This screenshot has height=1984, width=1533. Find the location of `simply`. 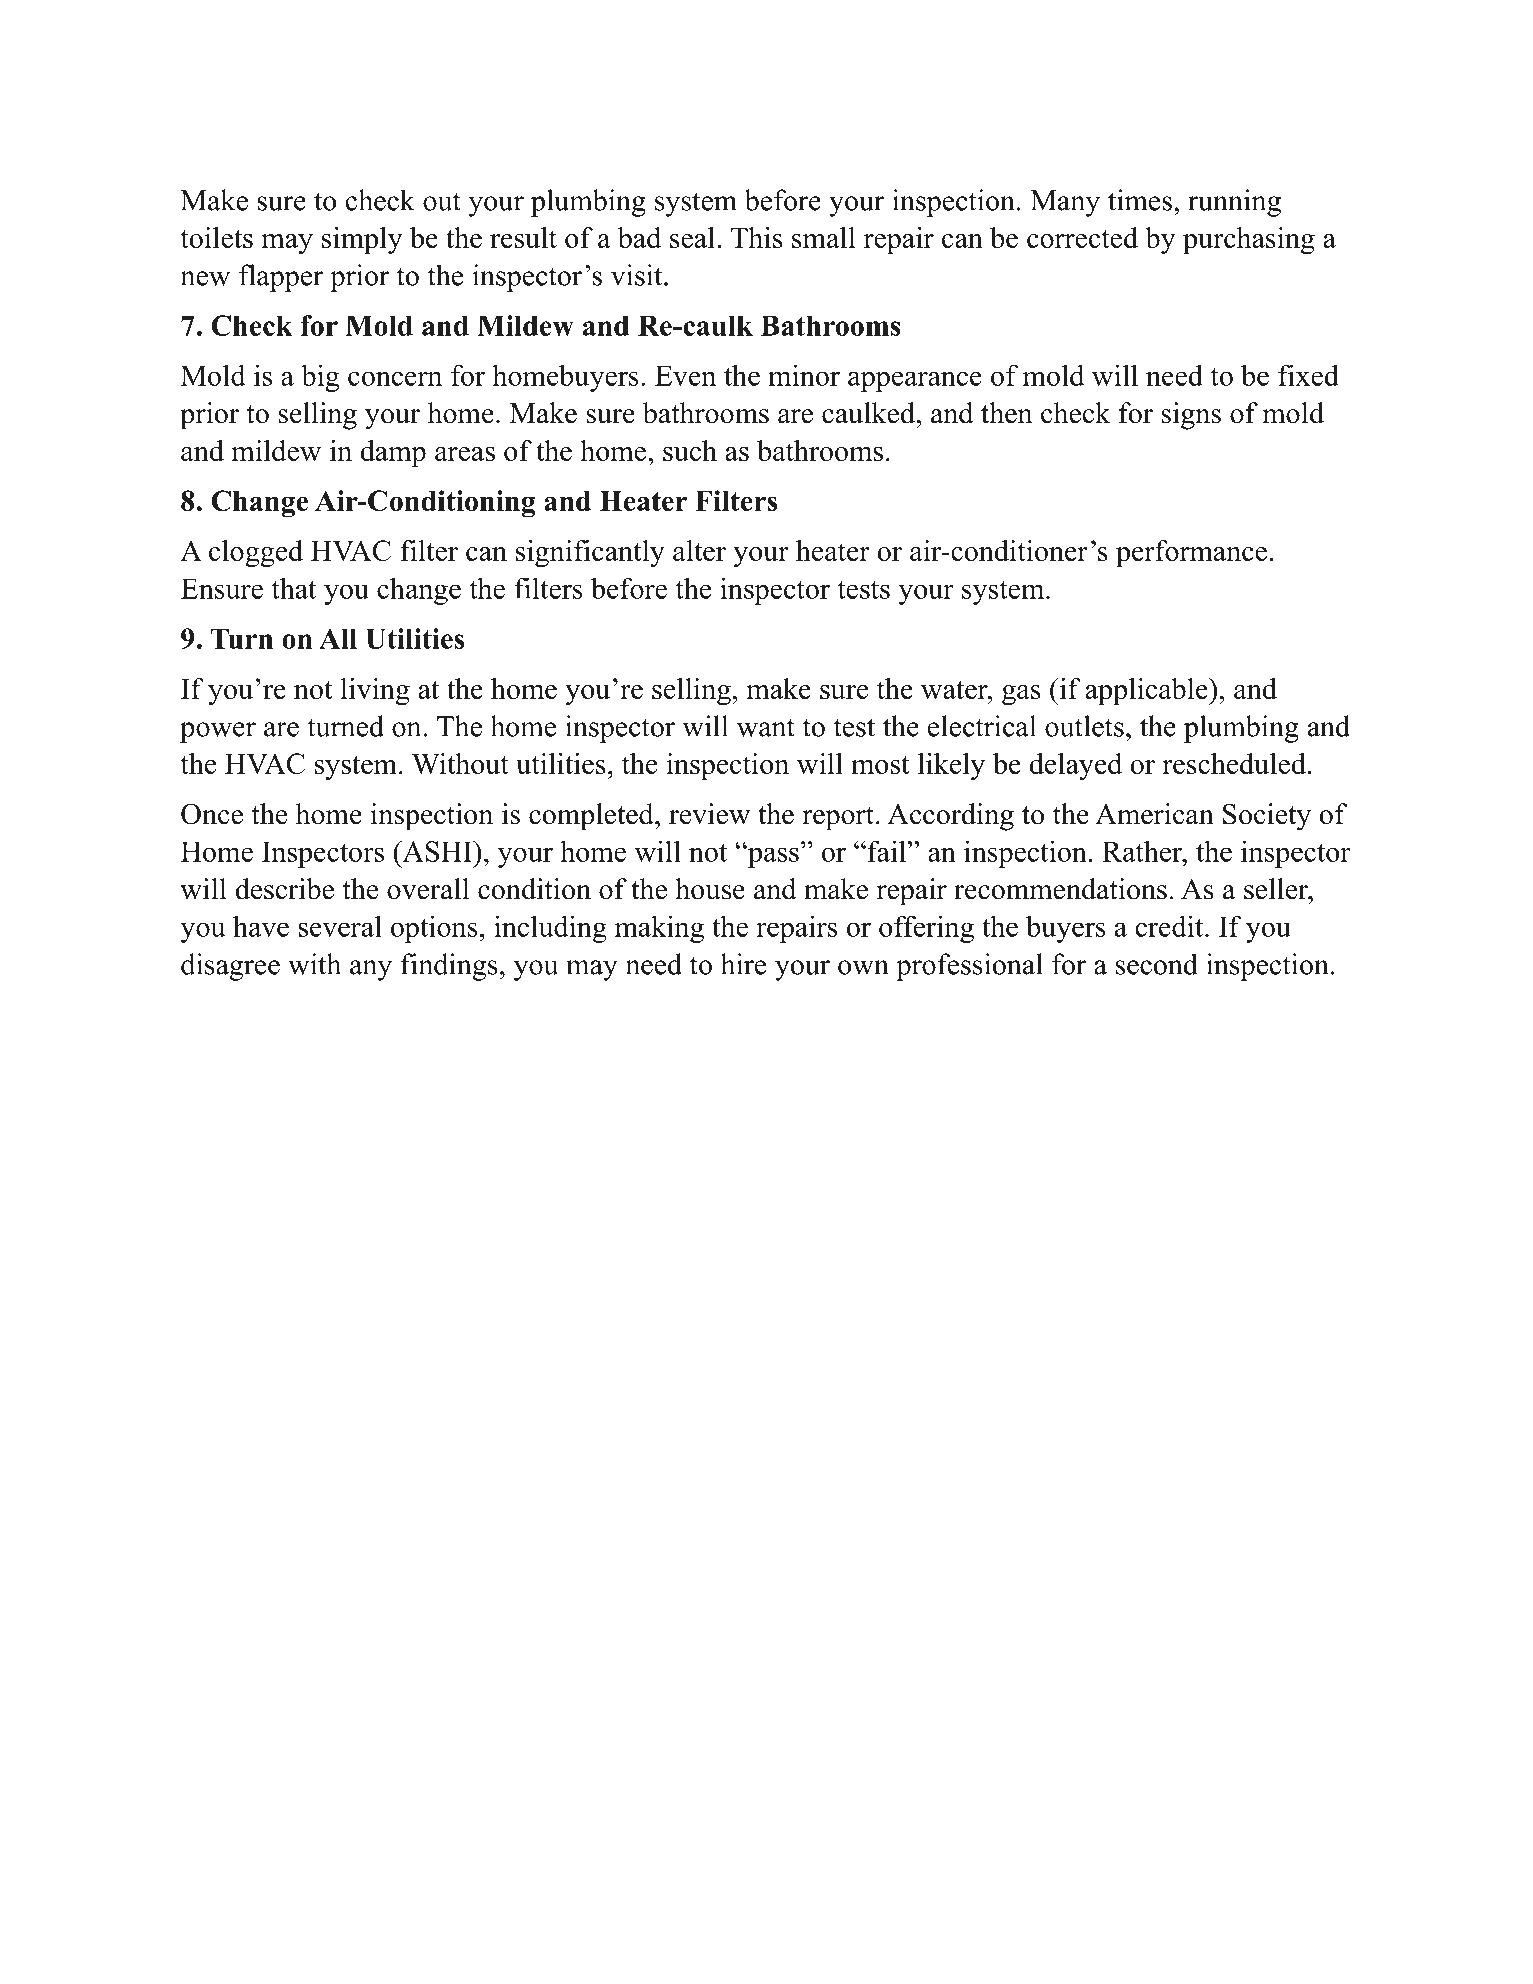

simply is located at coordinates (362, 240).
